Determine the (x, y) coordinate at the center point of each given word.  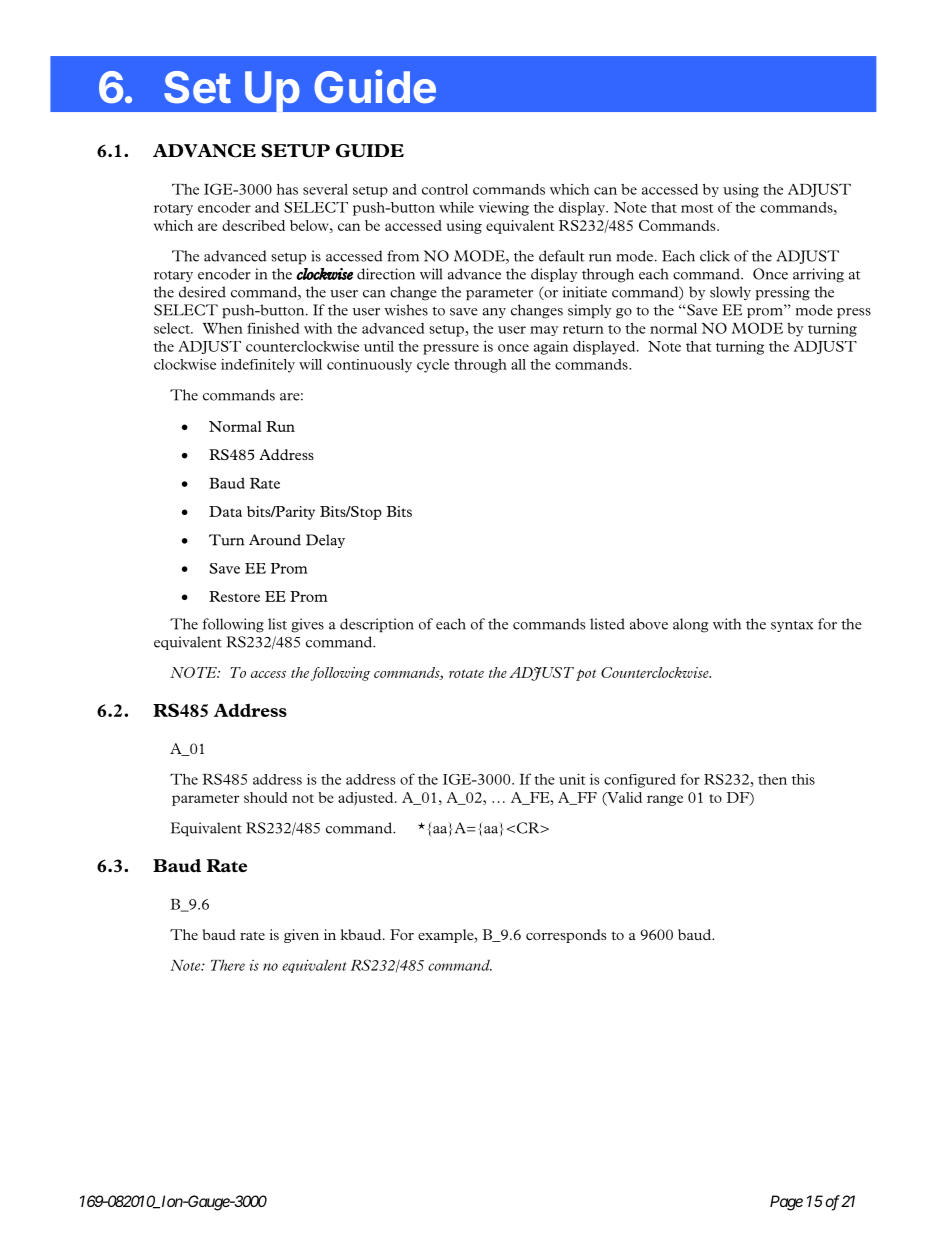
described (253, 225)
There (228, 965)
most (697, 208)
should (266, 797)
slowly (730, 293)
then (772, 779)
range (665, 800)
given (301, 936)
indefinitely (258, 366)
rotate (466, 673)
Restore (234, 596)
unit (572, 779)
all (518, 364)
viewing (504, 209)
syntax (792, 626)
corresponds (566, 936)
